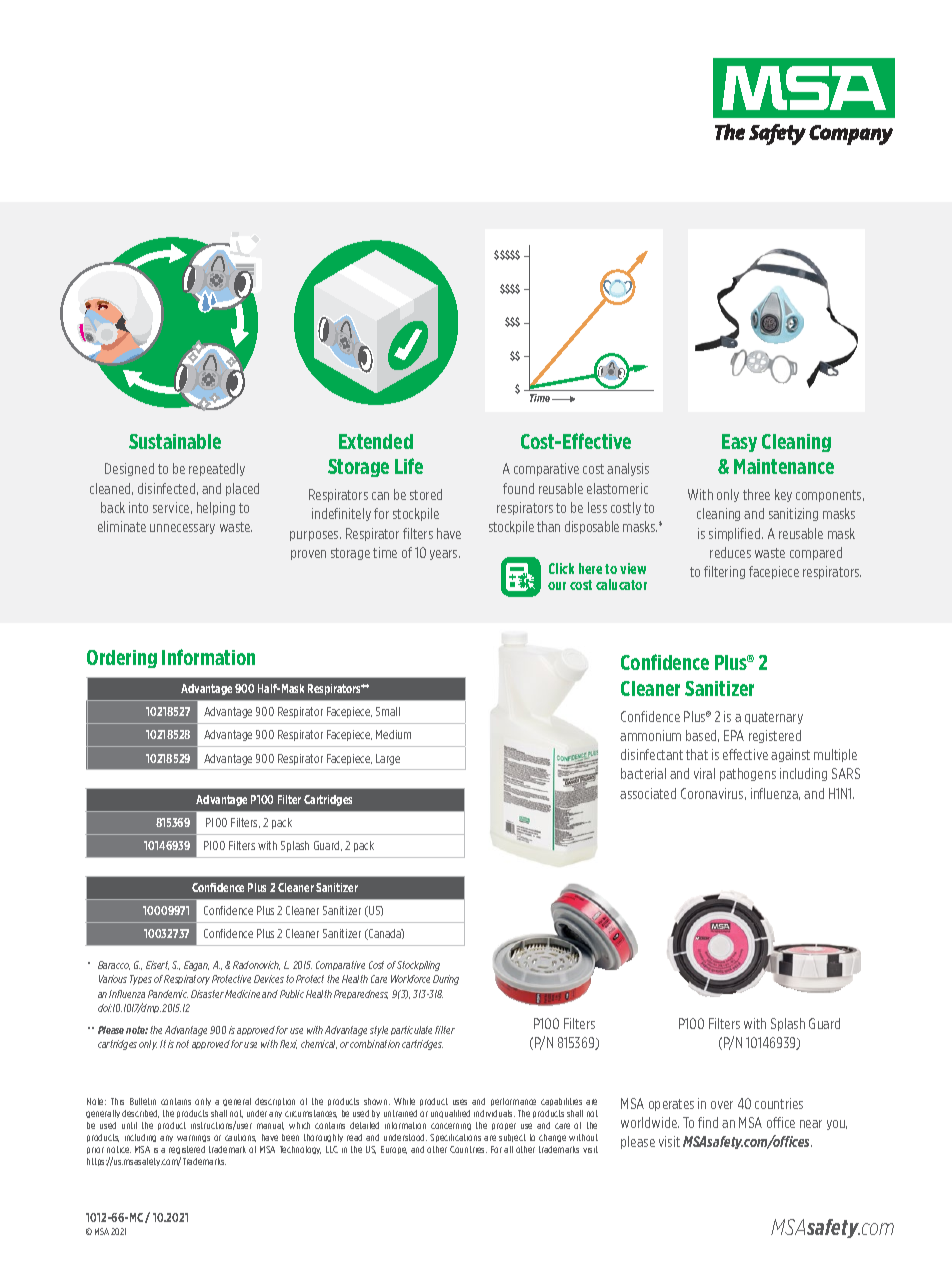 The width and height of the page is (952, 1270). I want to click on concerning, so click(451, 1126).
